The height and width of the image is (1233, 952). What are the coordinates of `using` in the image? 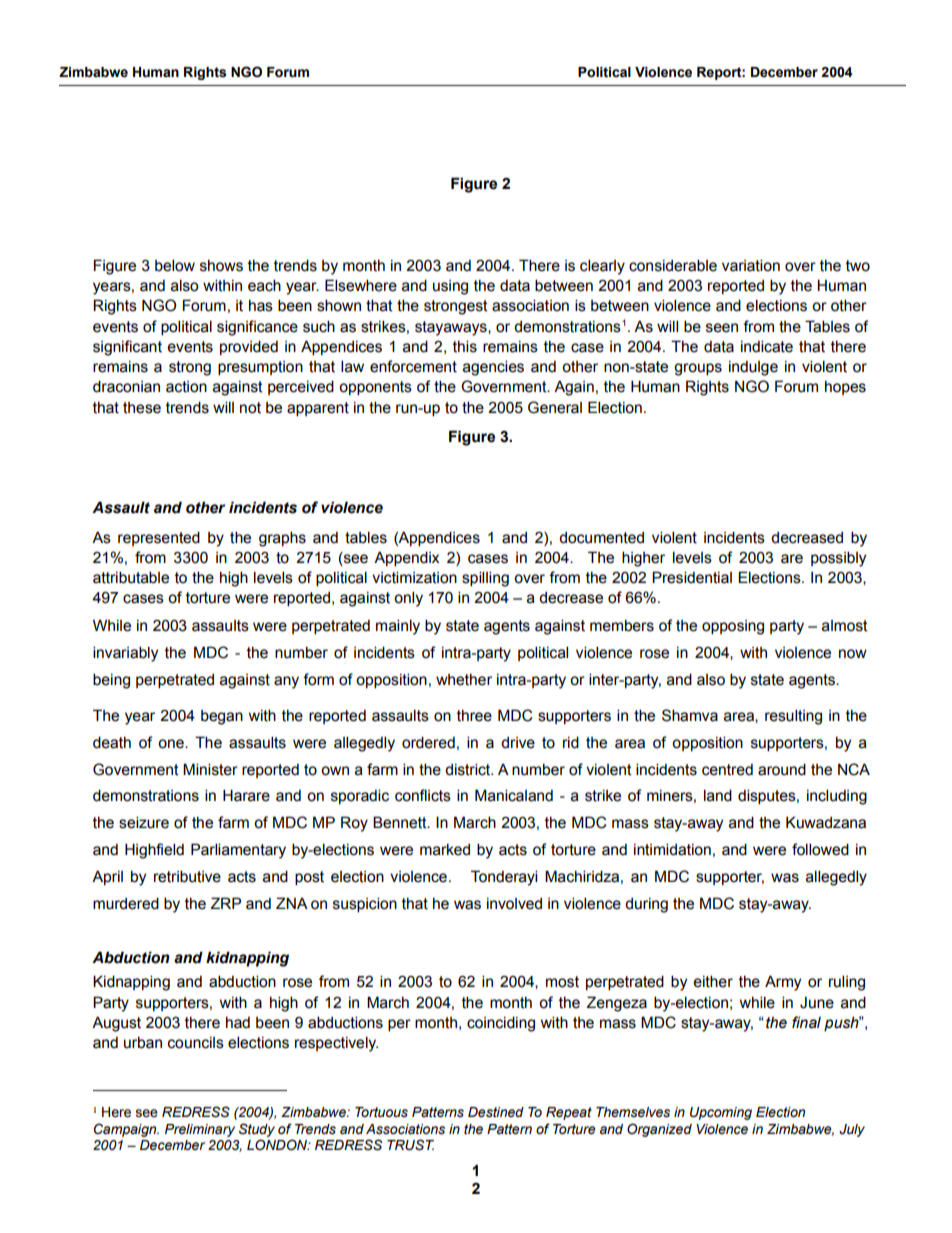 It's located at (450, 287).
